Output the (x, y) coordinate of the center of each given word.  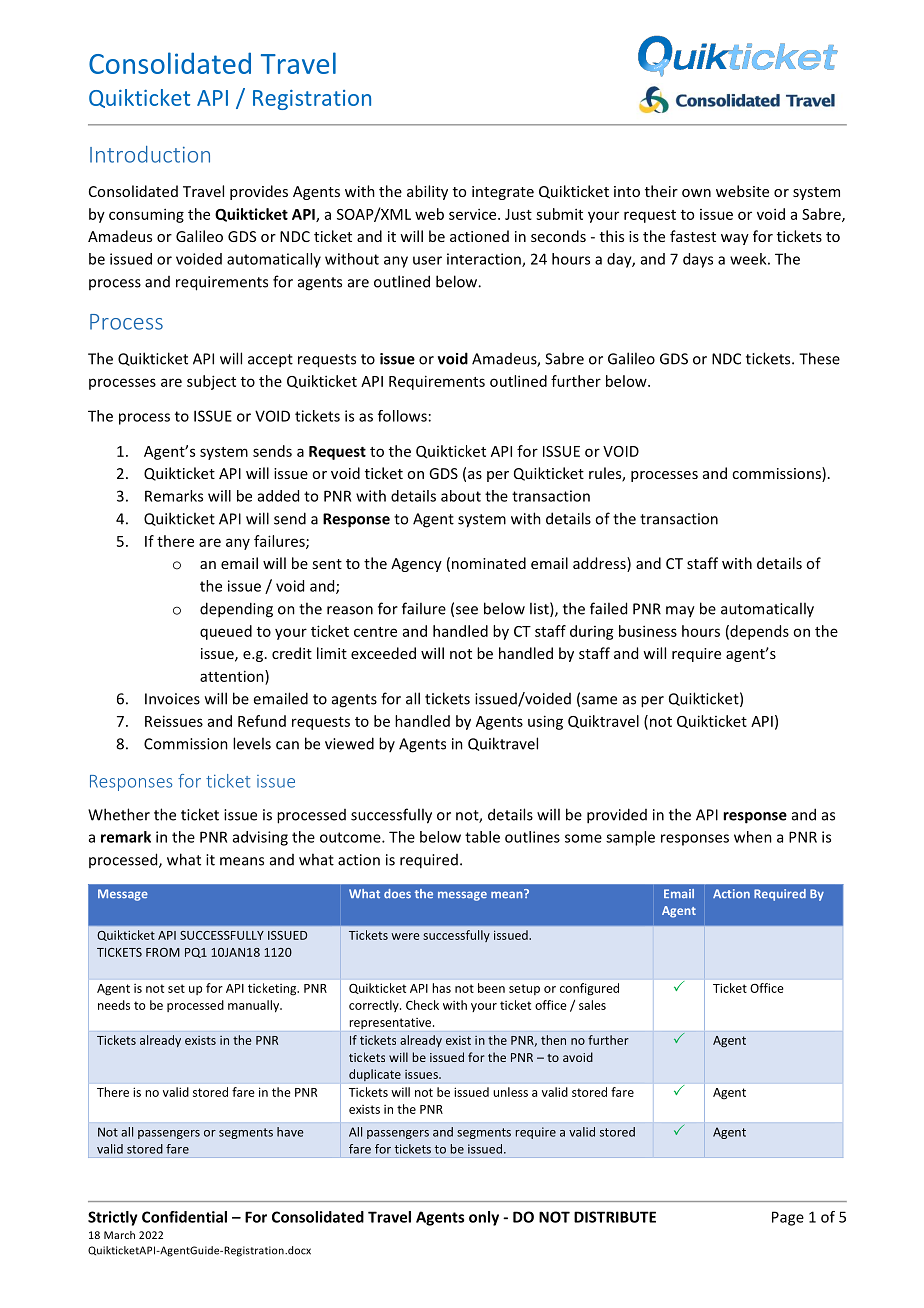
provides (259, 192)
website (742, 191)
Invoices (172, 699)
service (474, 214)
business (648, 631)
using (545, 722)
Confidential (184, 1217)
